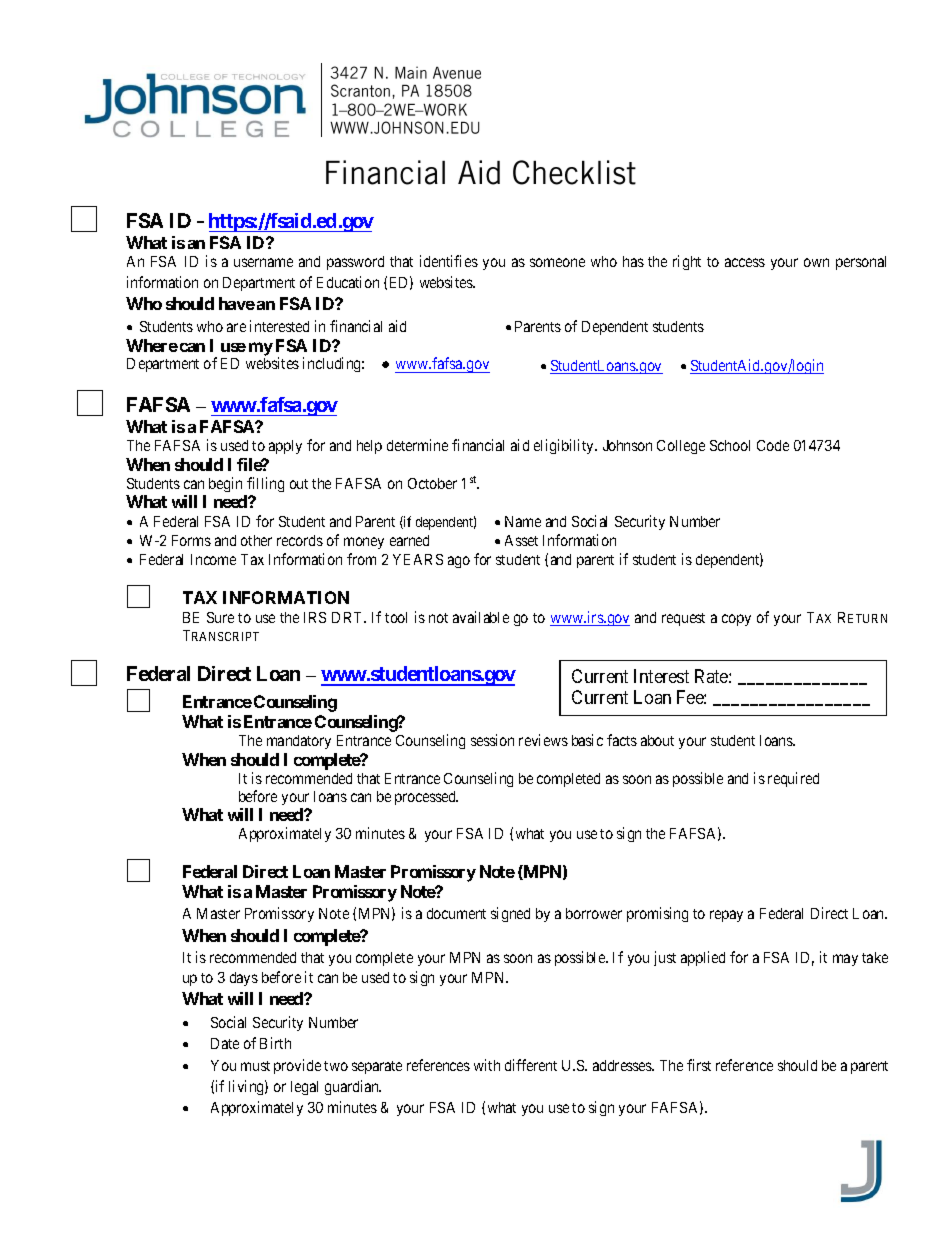 This screenshot has width=952, height=1233. Describe the element at coordinates (565, 446) in the screenshot. I see `eligibility` at that location.
